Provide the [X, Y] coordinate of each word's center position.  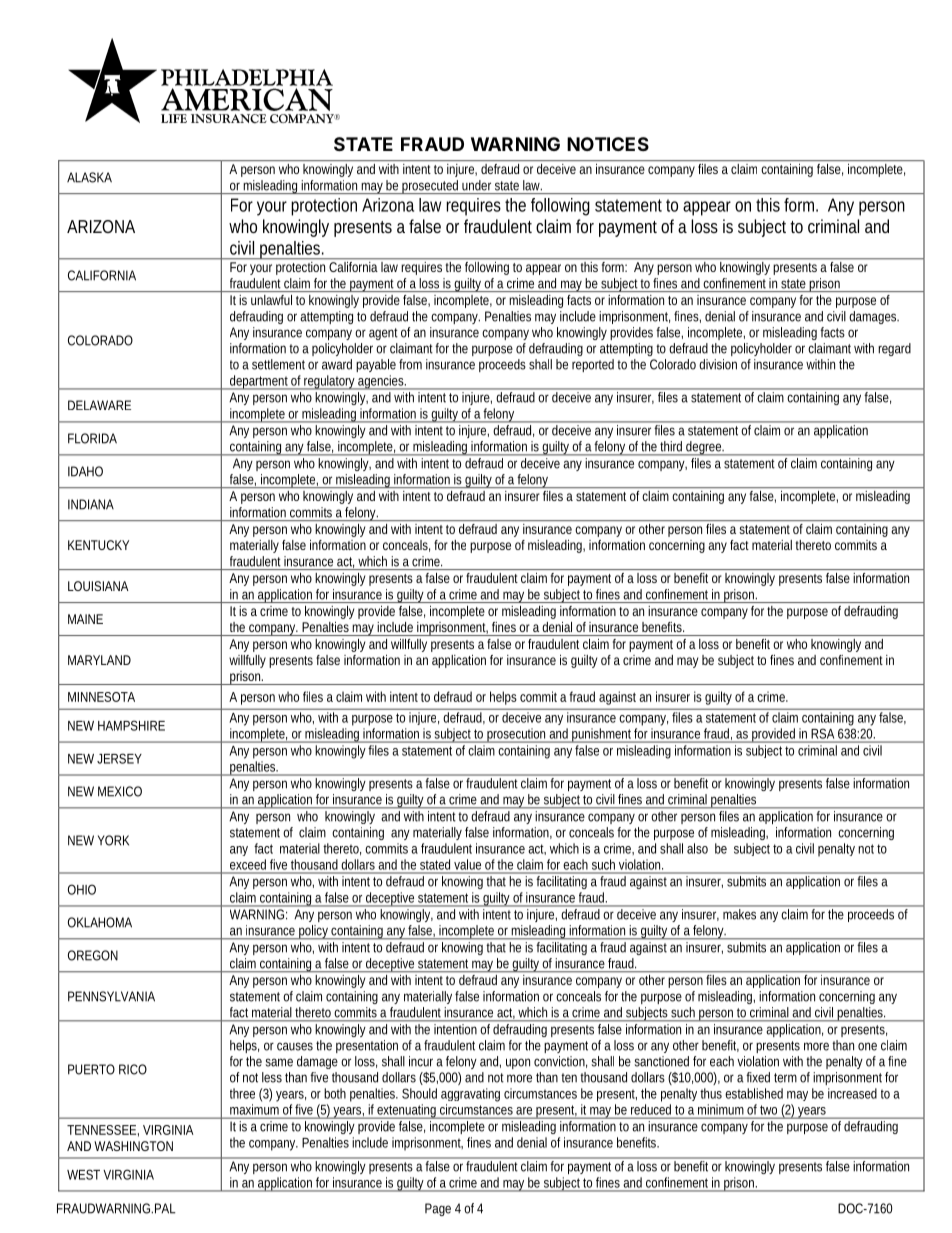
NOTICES [608, 144]
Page [438, 1209]
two [768, 1110]
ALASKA [89, 177]
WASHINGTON [133, 1146]
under [476, 185]
